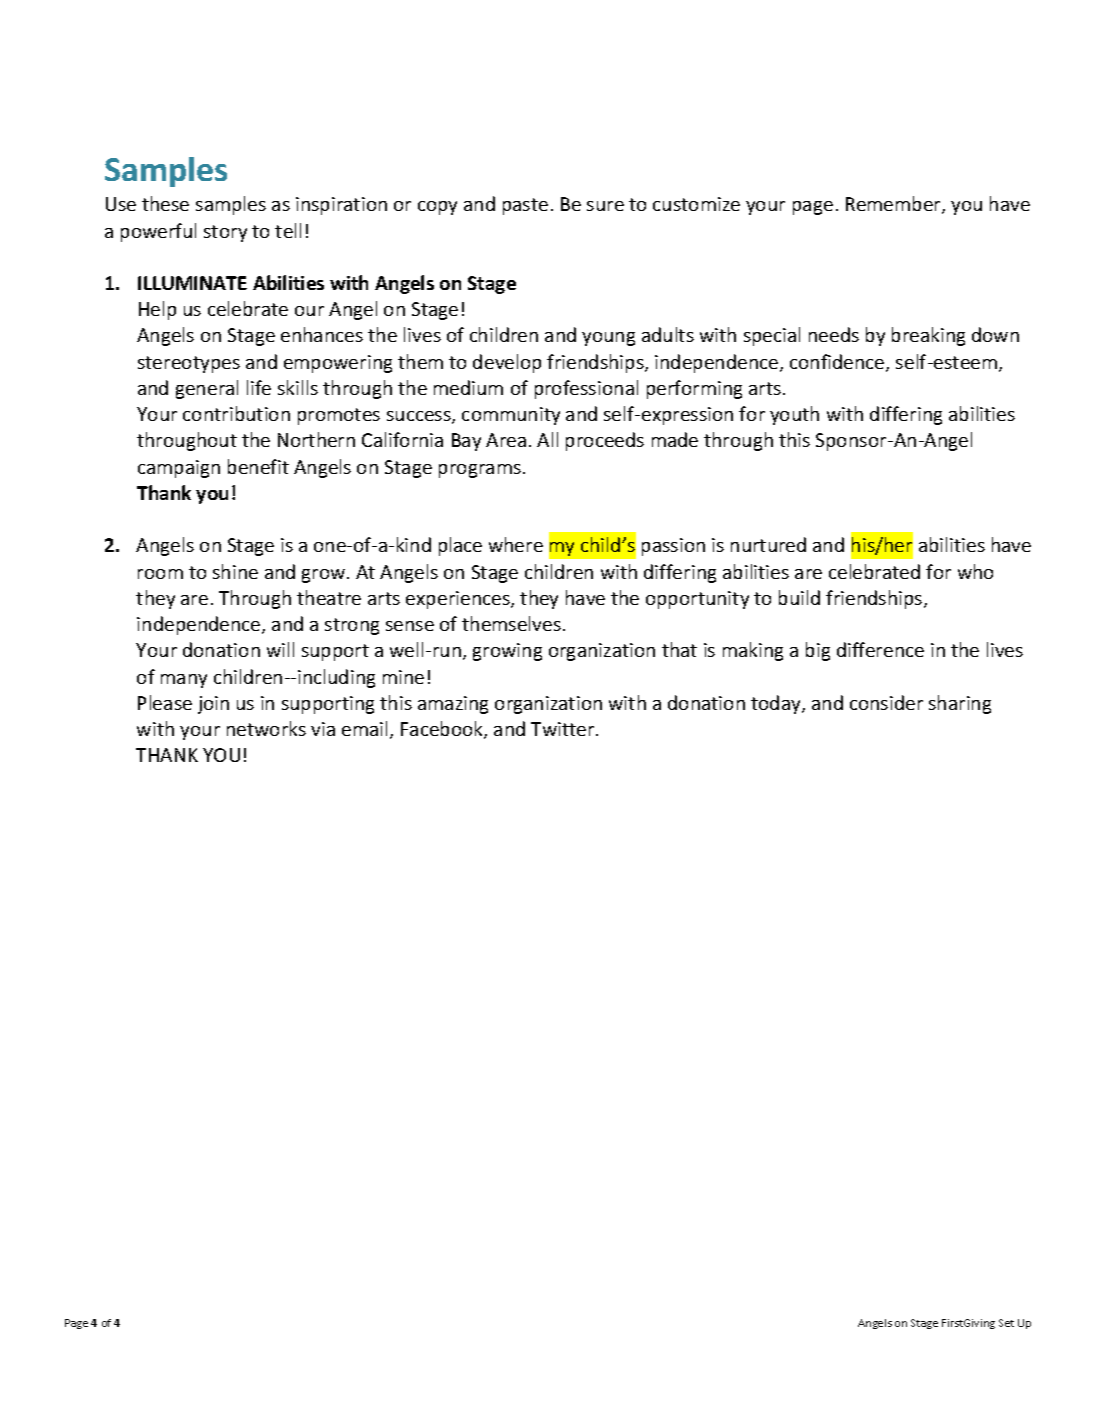 The image size is (1097, 1419). I want to click on Remember, so click(894, 205).
